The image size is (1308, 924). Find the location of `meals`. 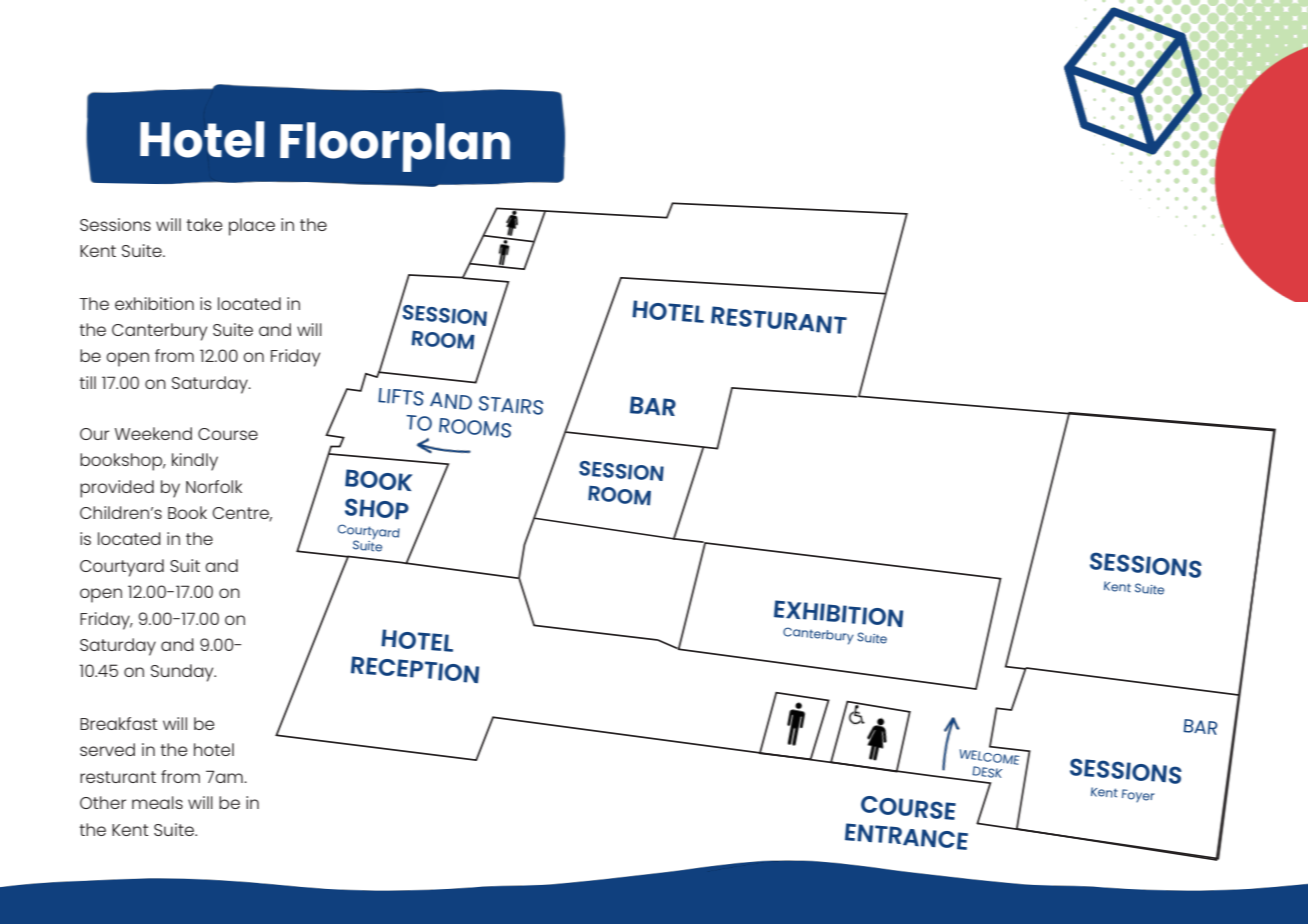

meals is located at coordinates (157, 802).
